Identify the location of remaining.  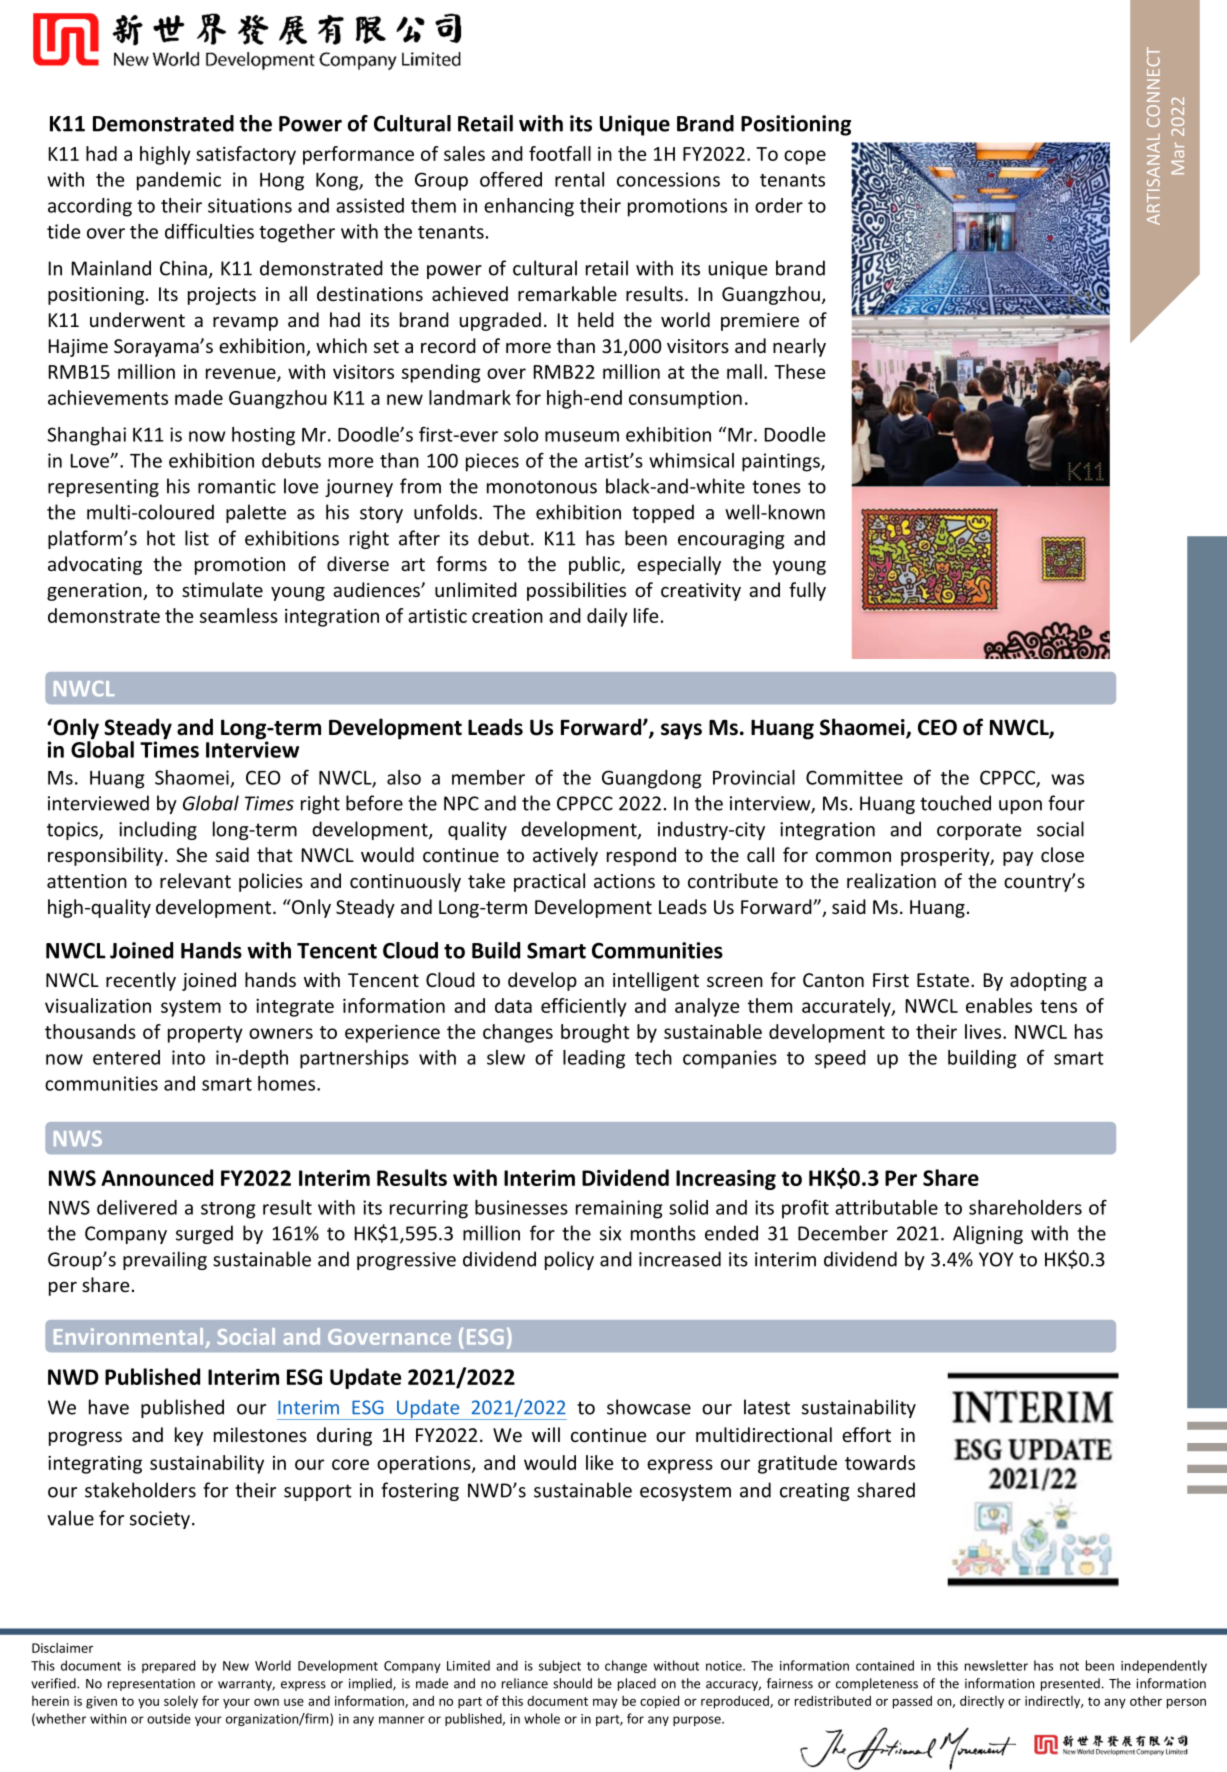
(619, 1209).
